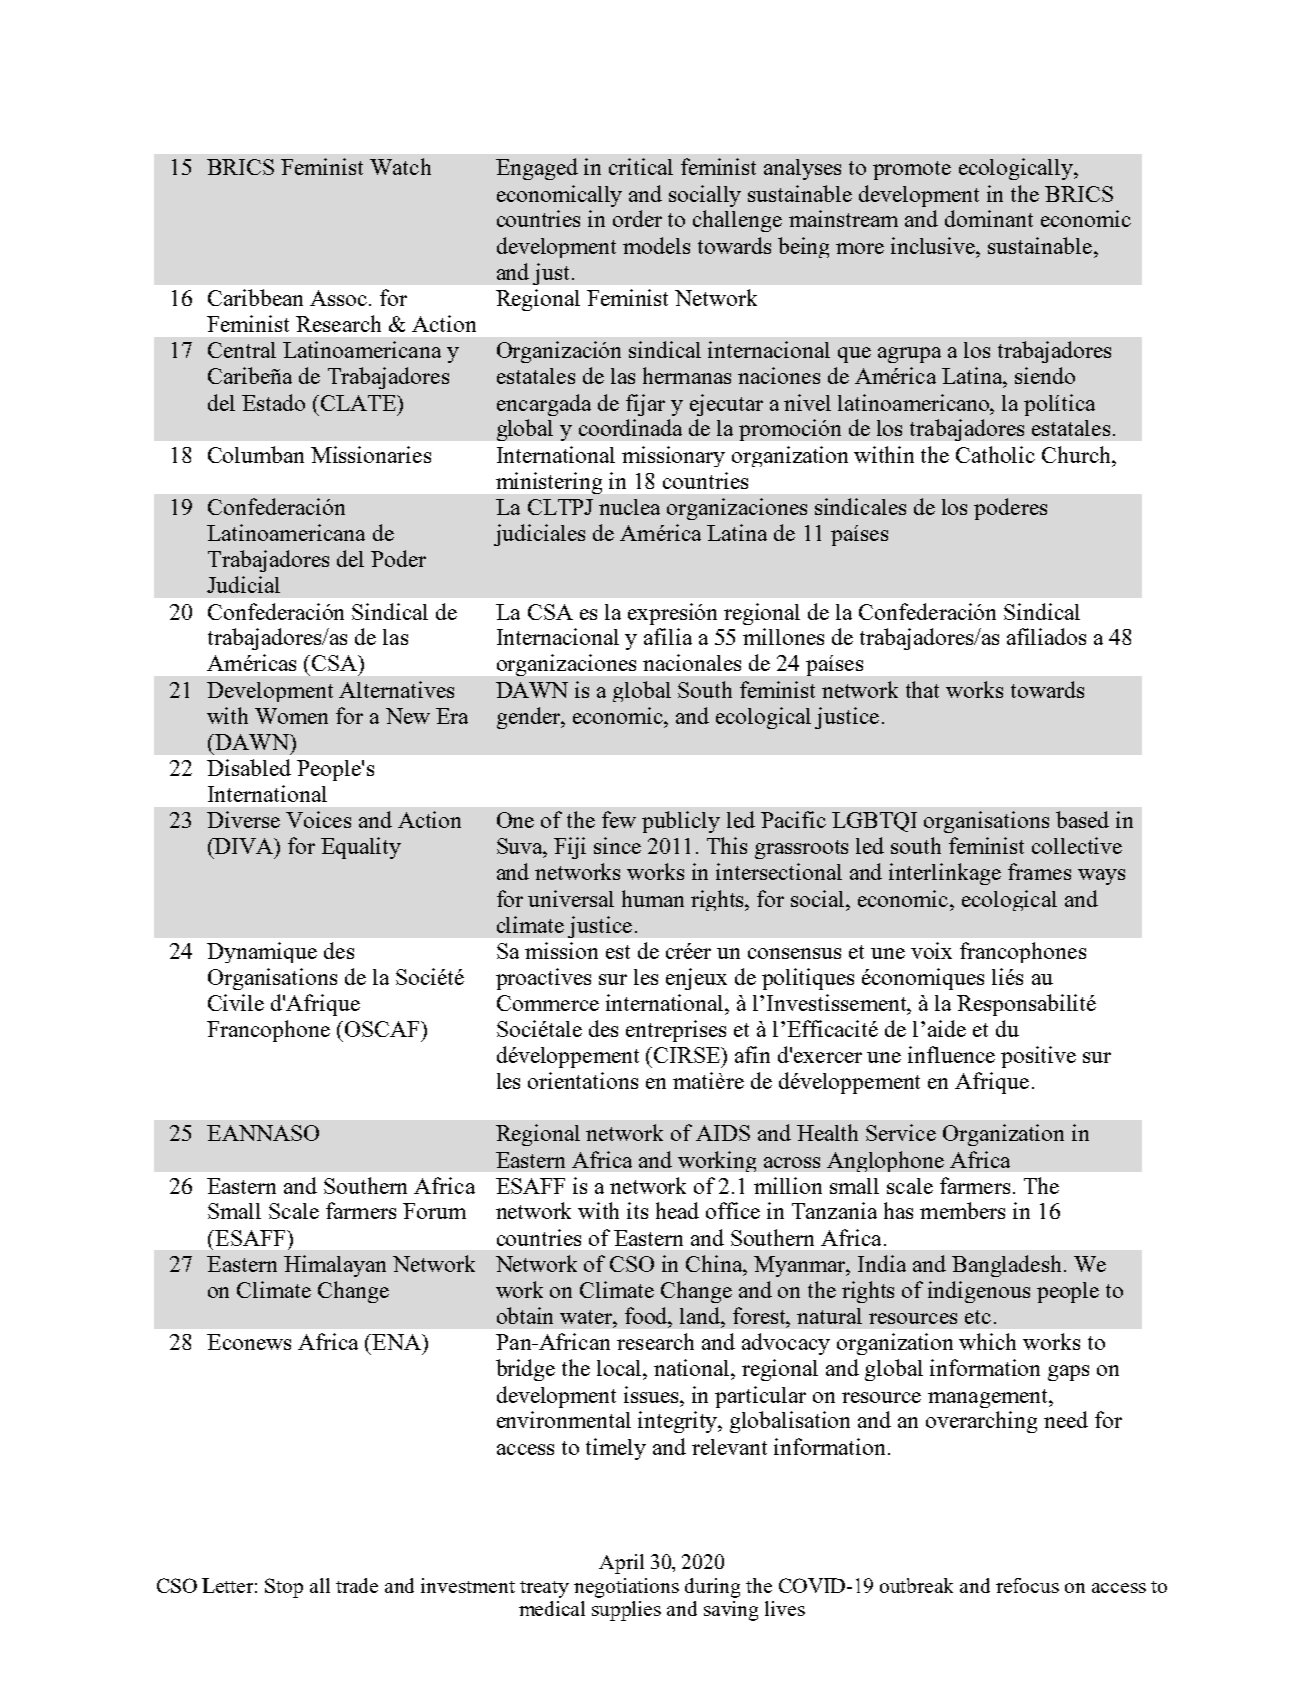 This screenshot has width=1312, height=1698. I want to click on human, so click(653, 898).
